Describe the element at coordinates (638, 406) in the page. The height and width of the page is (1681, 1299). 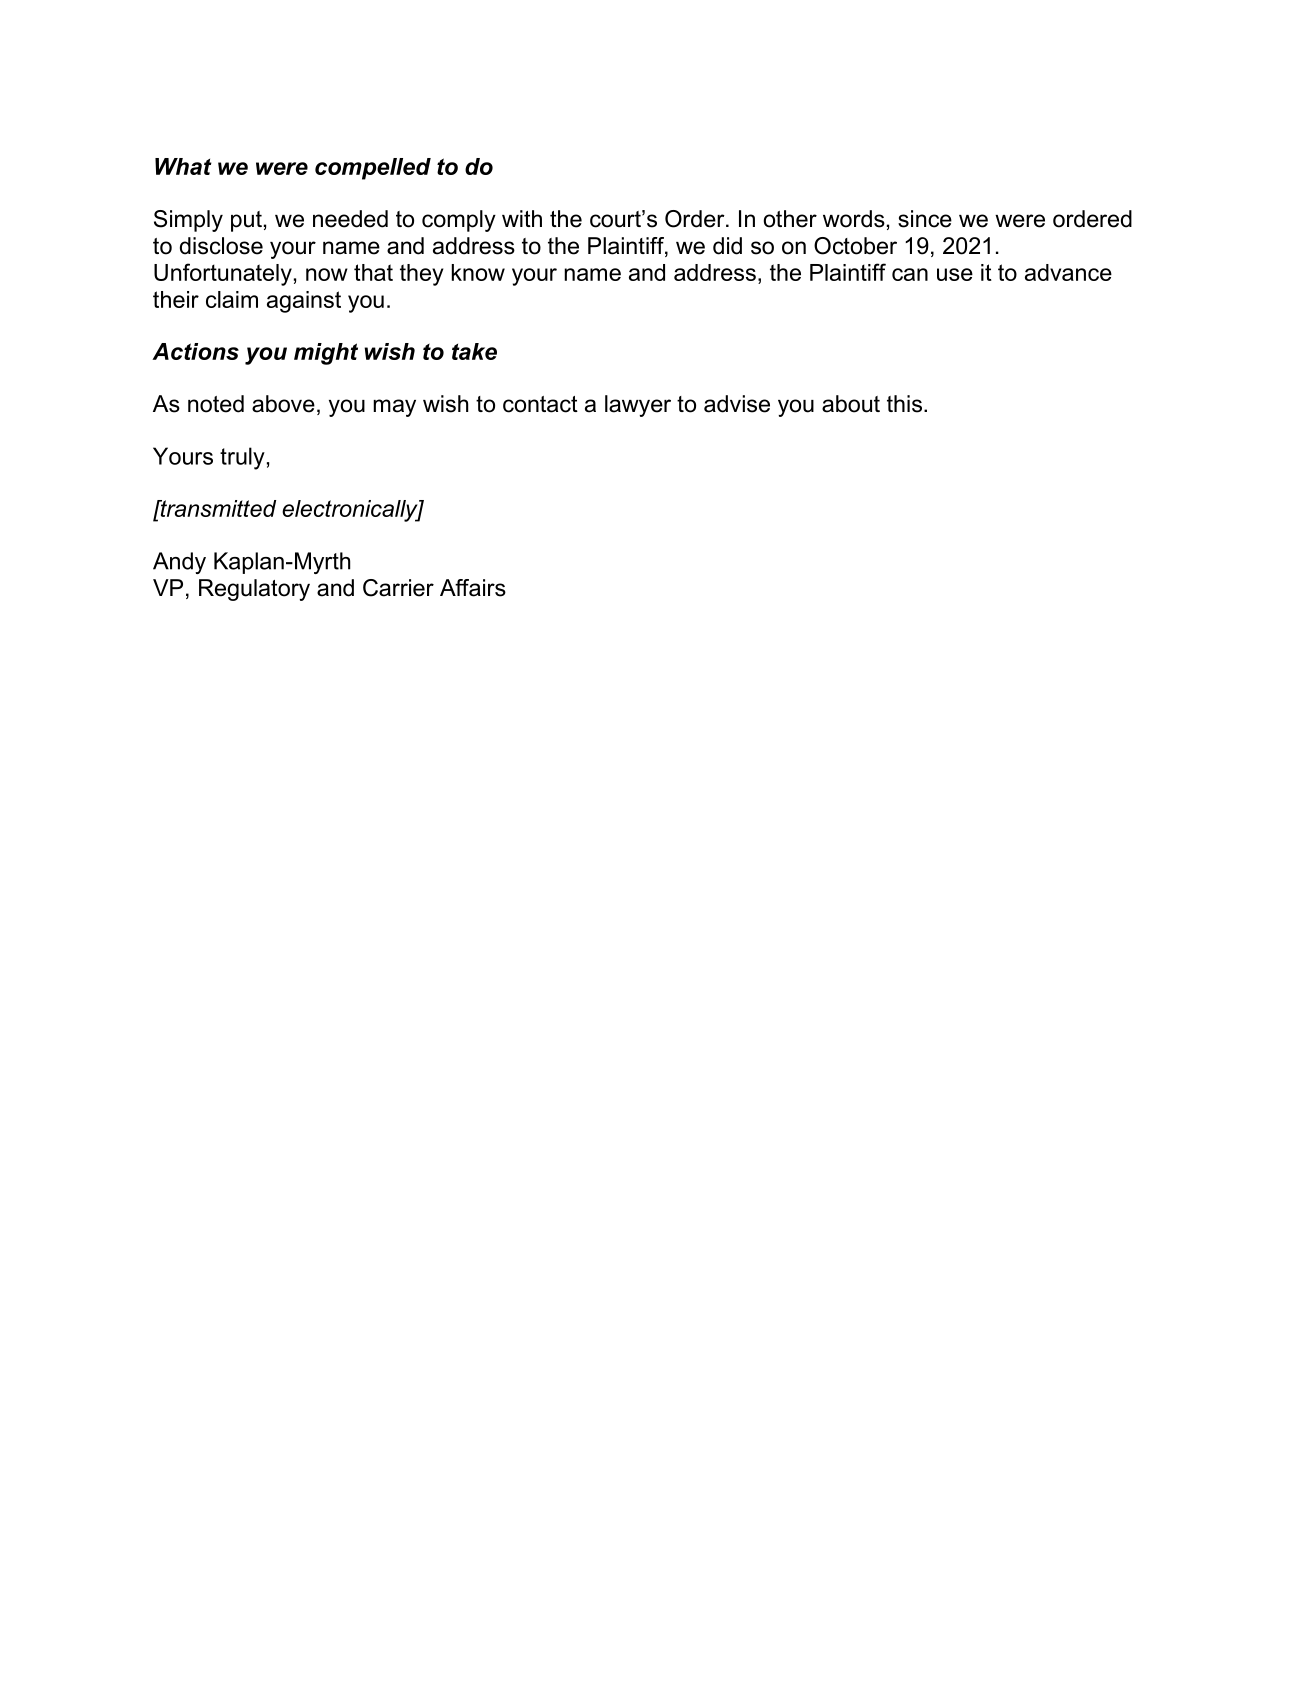
I see `lawyer` at that location.
